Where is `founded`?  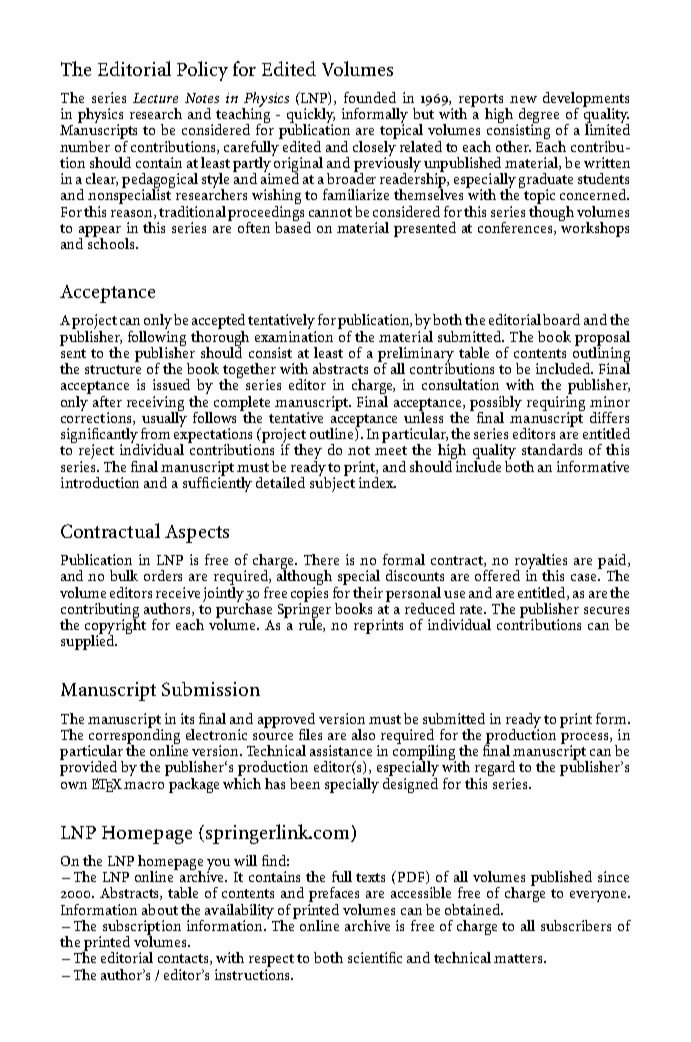 founded is located at coordinates (370, 97).
